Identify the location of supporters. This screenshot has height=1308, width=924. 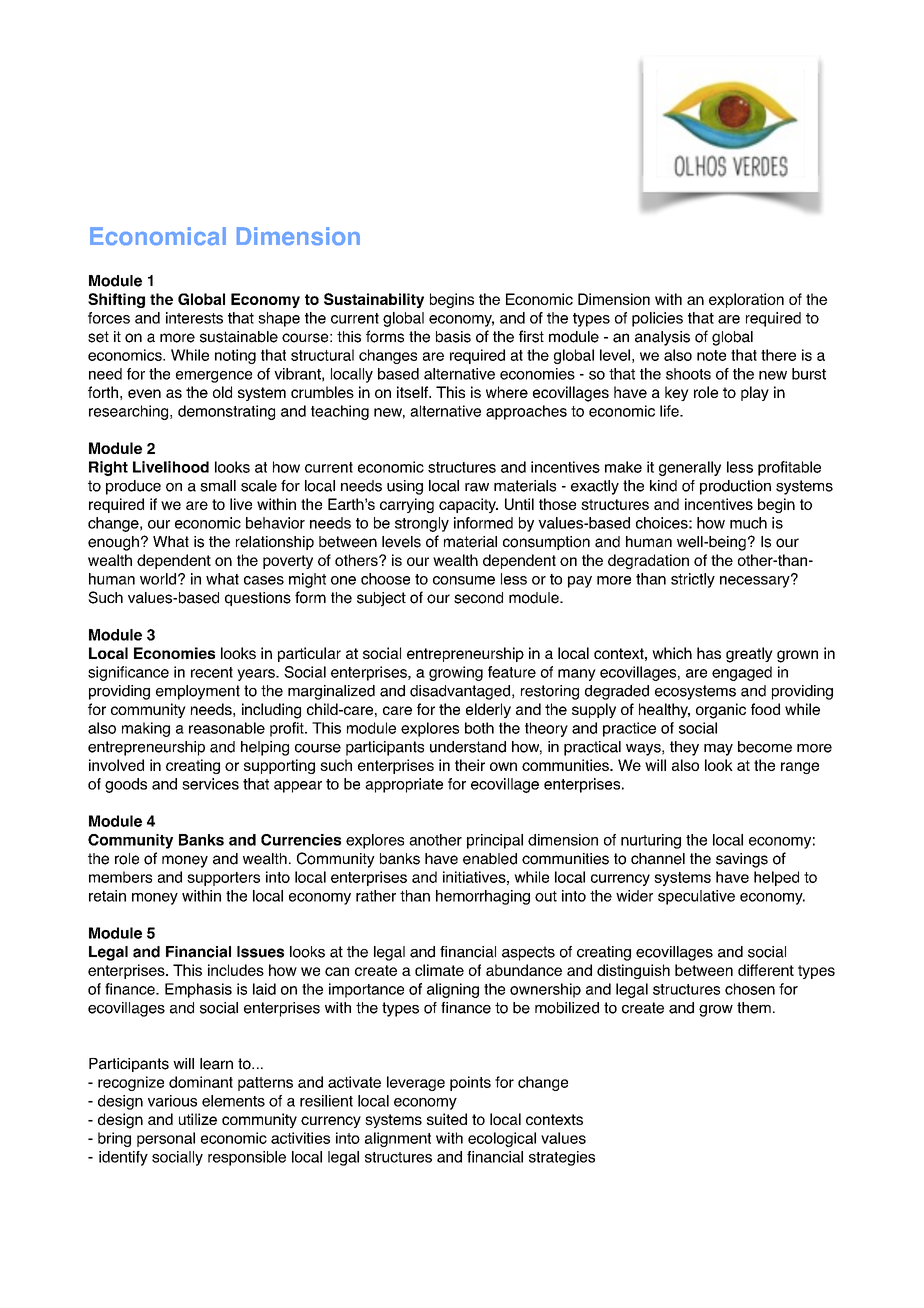
(223, 879).
